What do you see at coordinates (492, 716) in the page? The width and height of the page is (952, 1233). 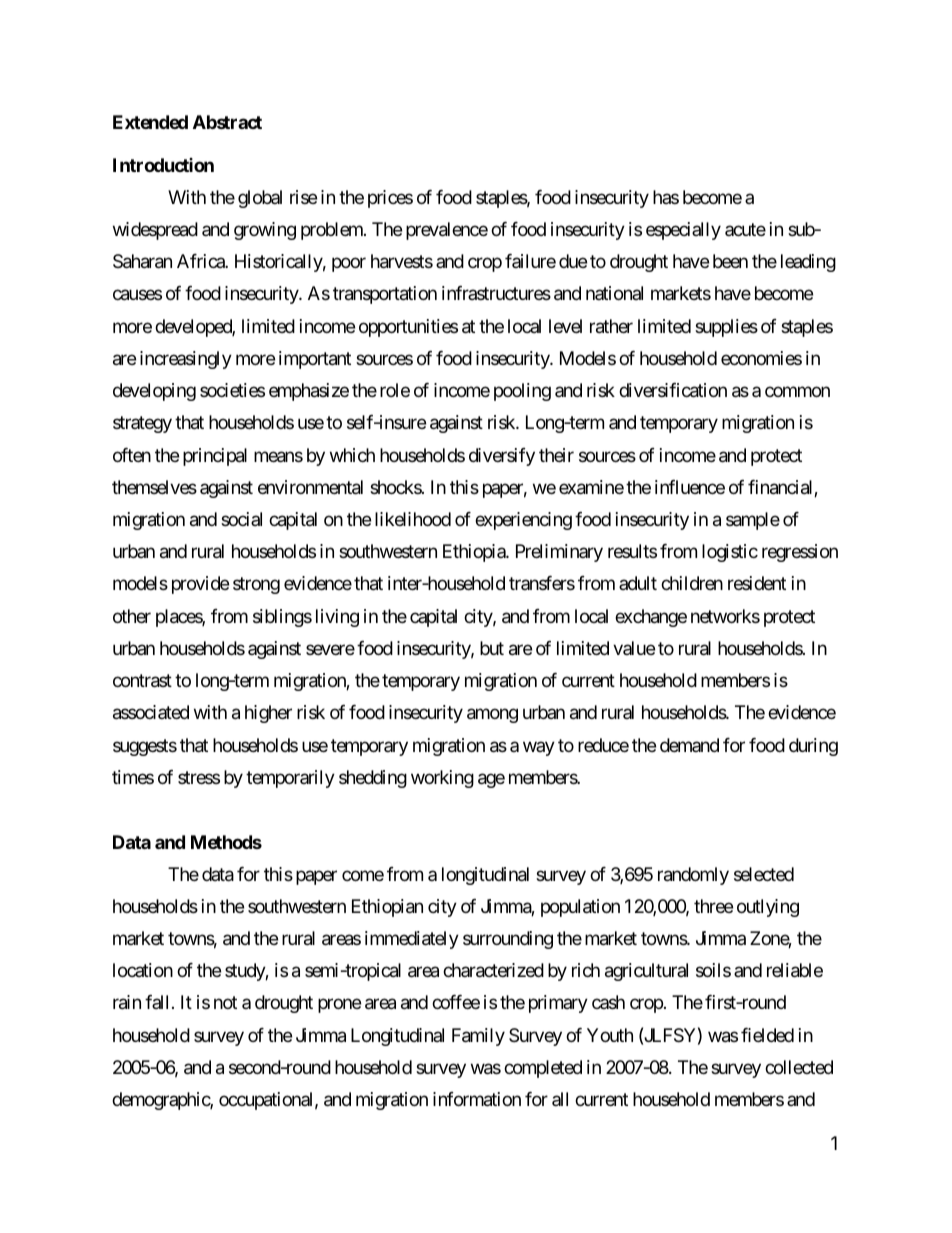 I see `among` at bounding box center [492, 716].
